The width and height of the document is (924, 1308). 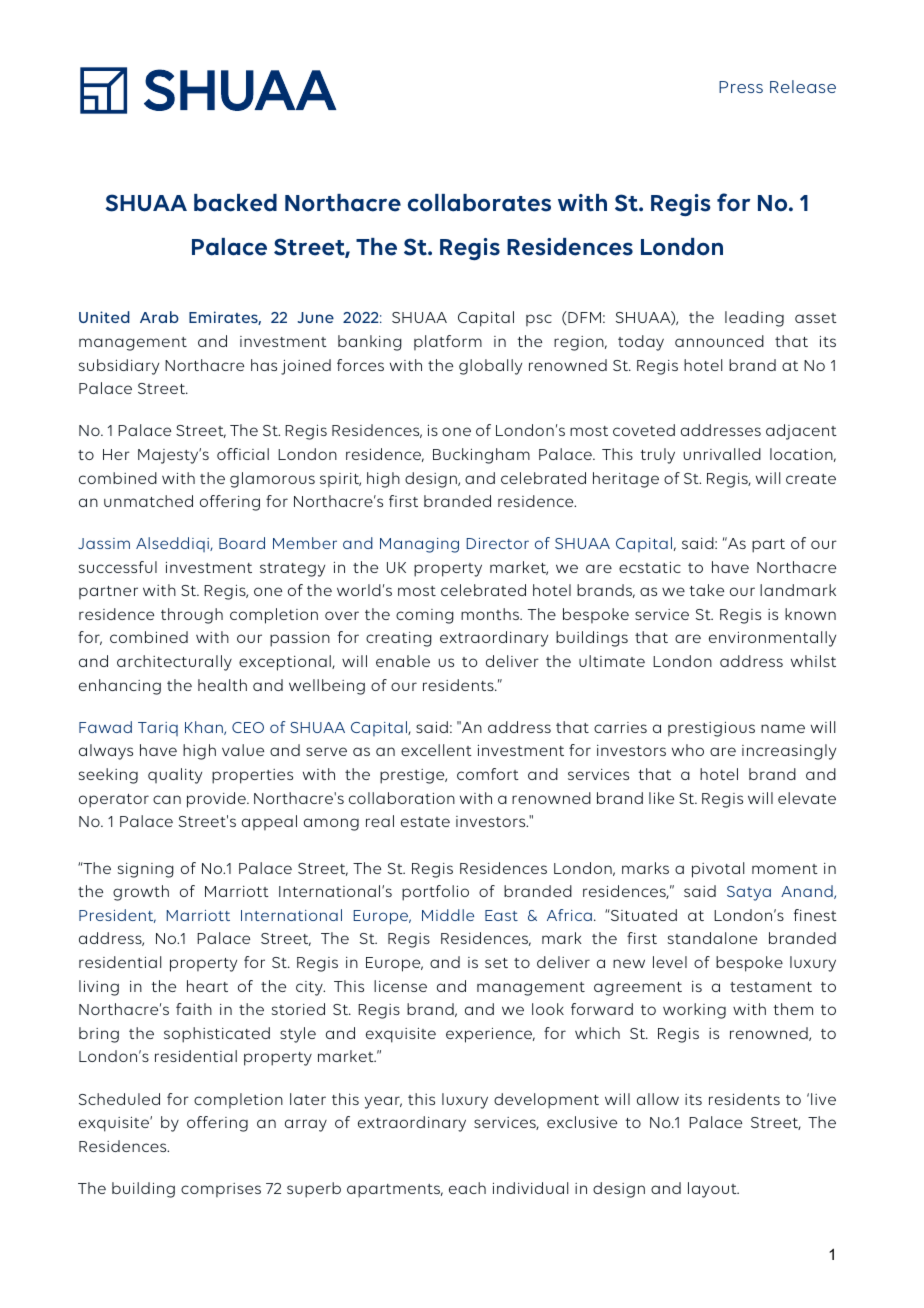 I want to click on unrivalled, so click(x=722, y=454).
